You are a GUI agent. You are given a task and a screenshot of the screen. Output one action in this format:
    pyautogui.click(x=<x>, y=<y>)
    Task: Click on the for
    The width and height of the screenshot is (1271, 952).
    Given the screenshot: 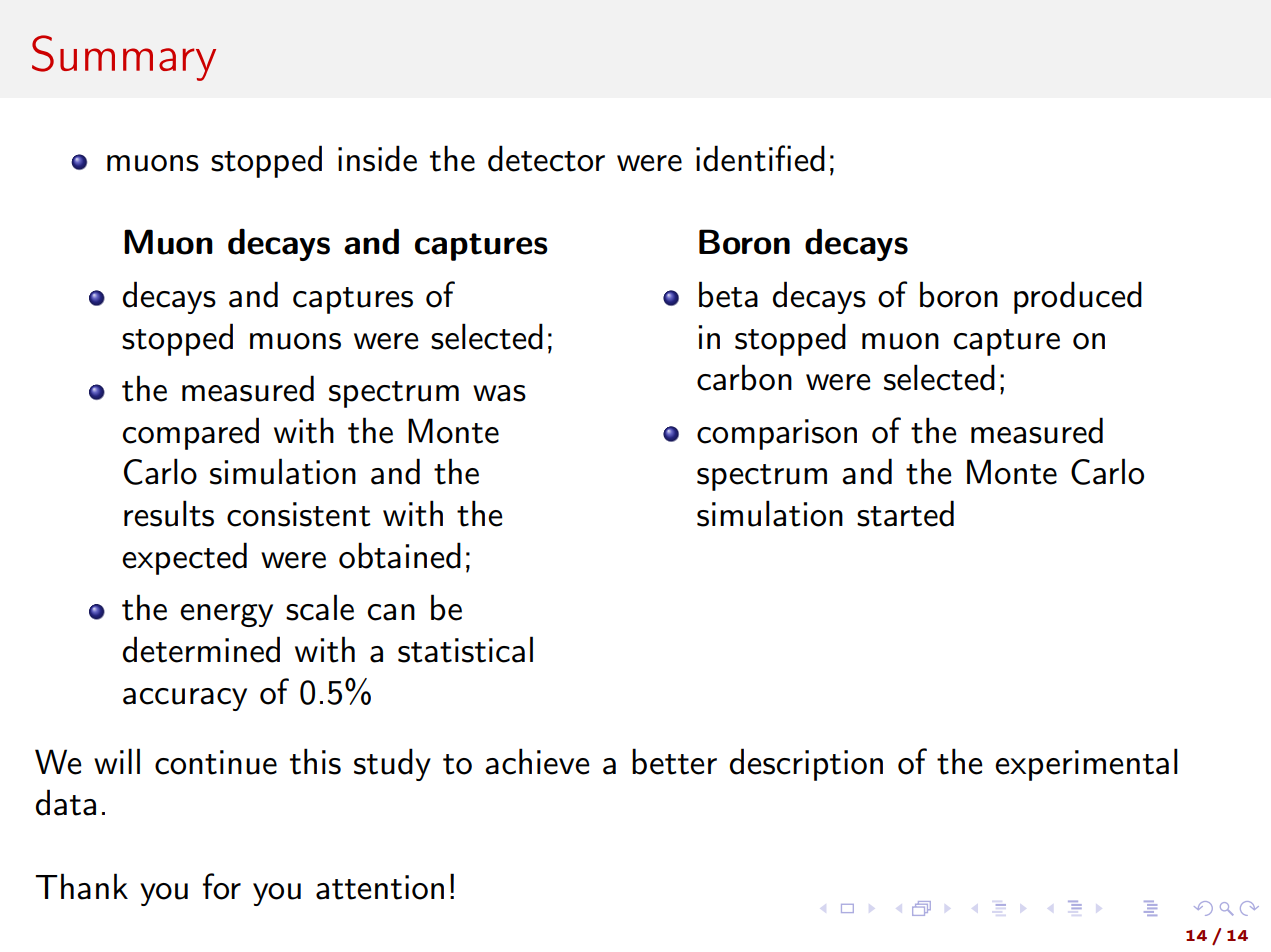 What is the action you would take?
    pyautogui.click(x=222, y=886)
